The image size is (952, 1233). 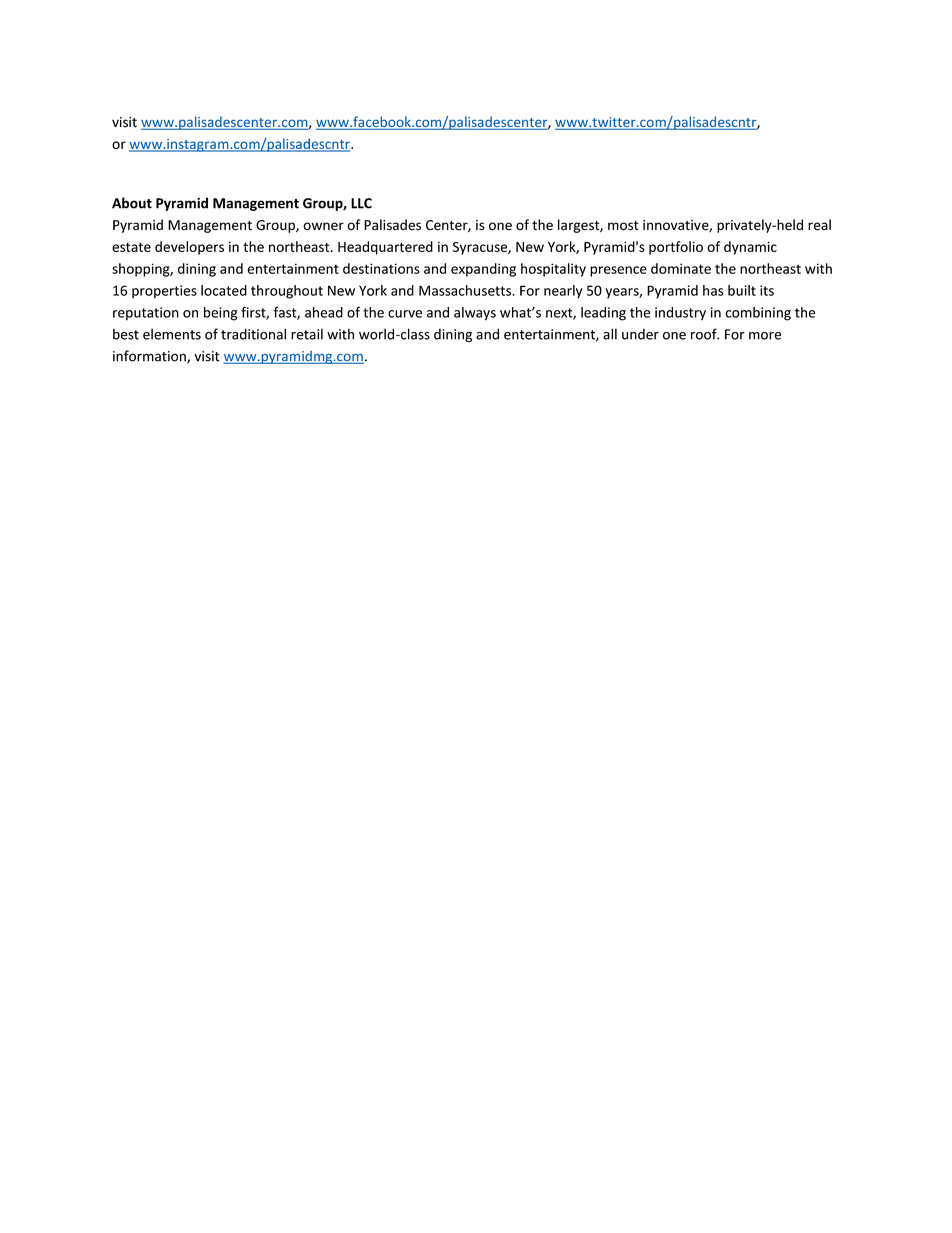 I want to click on About, so click(x=132, y=203).
